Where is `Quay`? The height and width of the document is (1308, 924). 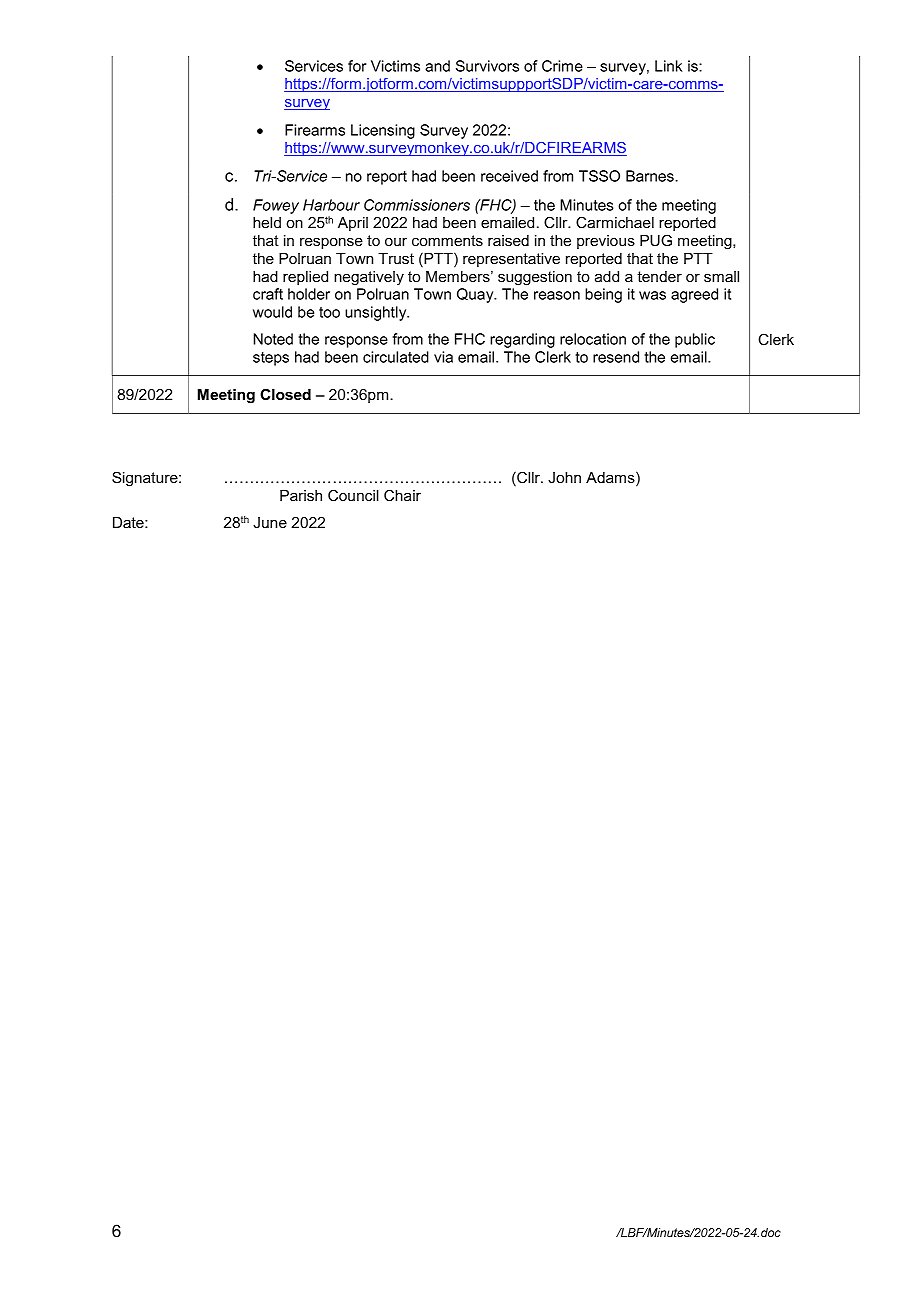 Quay is located at coordinates (476, 295).
